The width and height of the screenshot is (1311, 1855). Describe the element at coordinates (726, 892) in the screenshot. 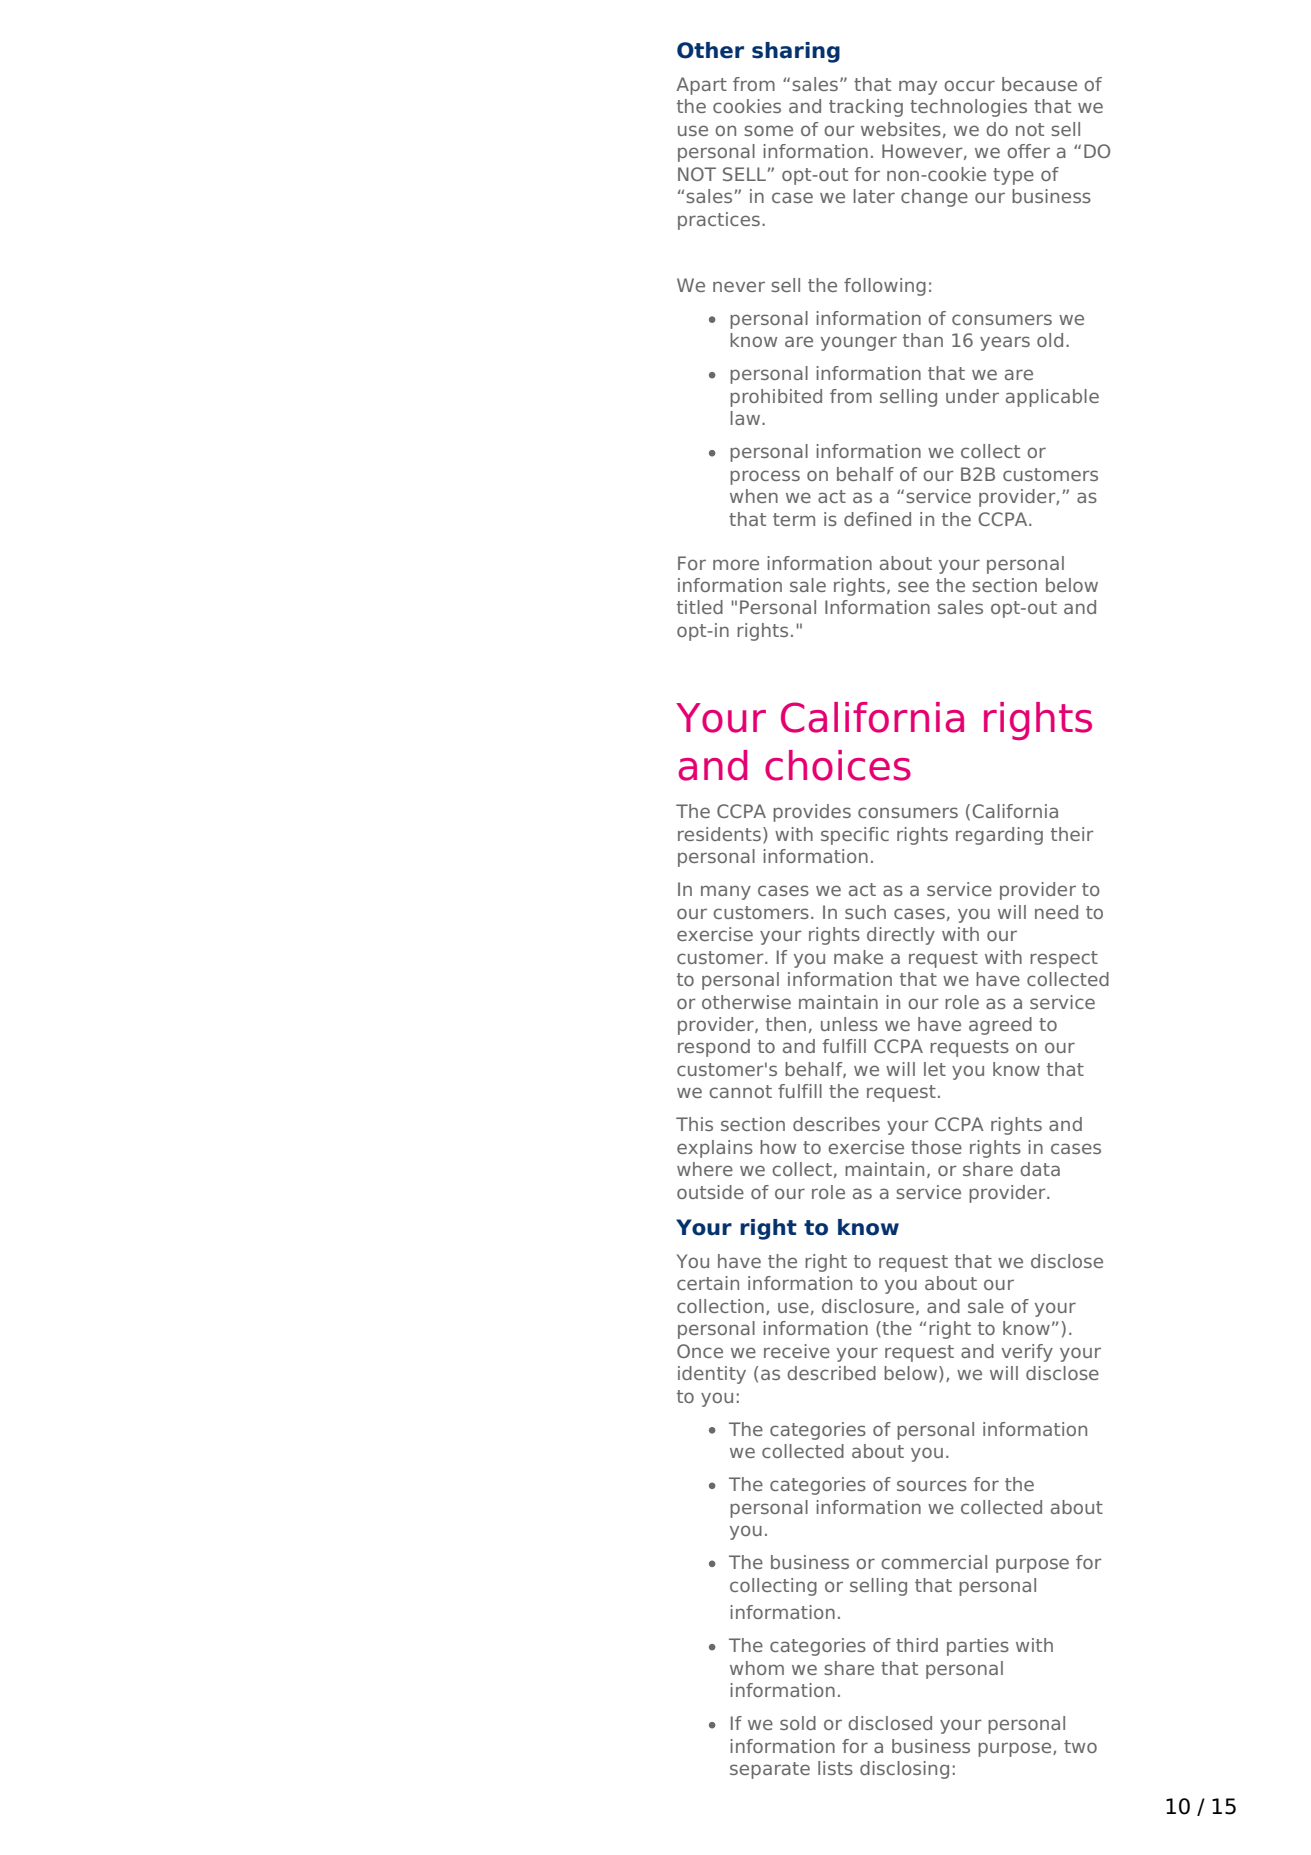

I see `many` at that location.
